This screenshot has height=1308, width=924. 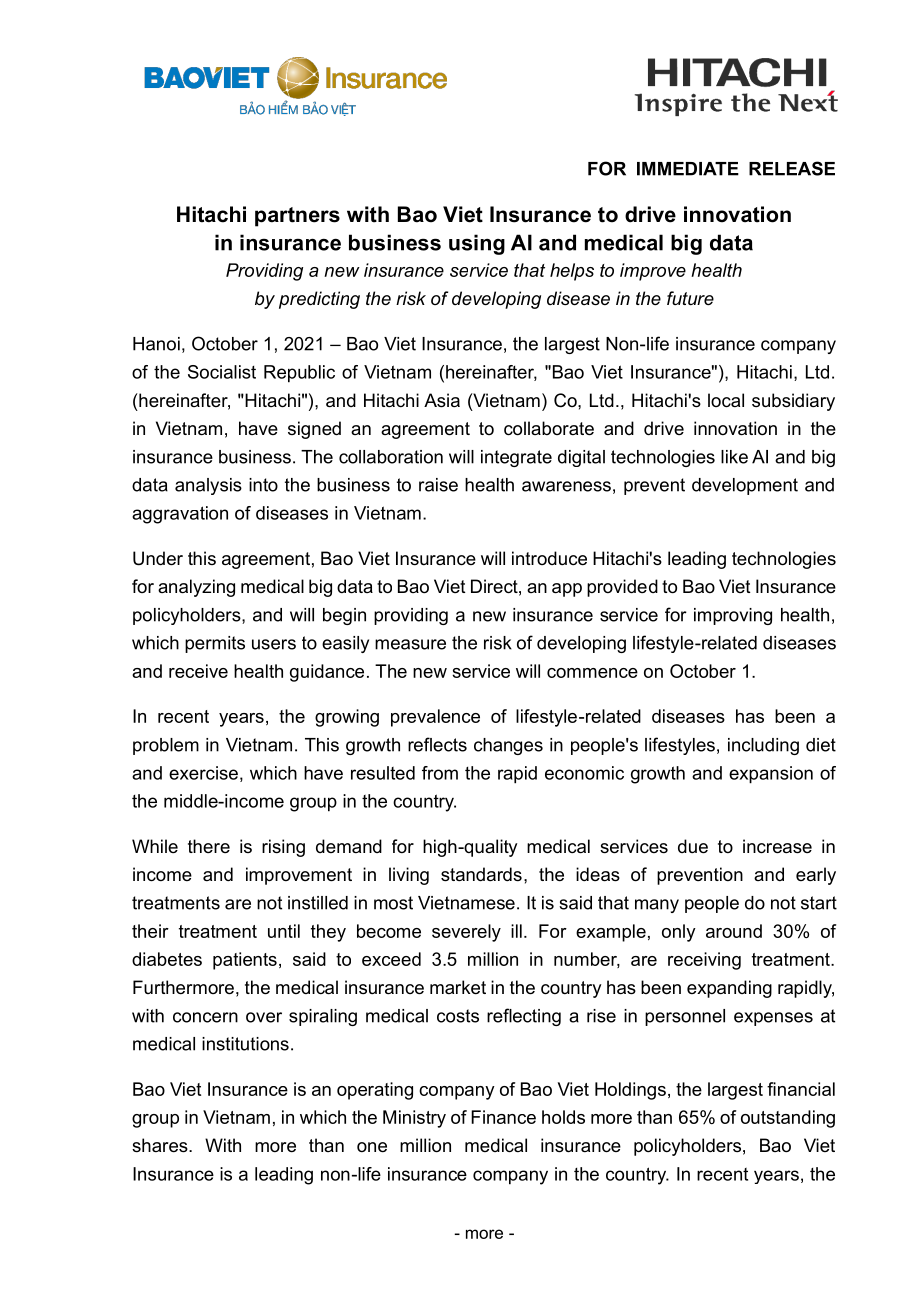 What do you see at coordinates (792, 168) in the screenshot?
I see `RELEASE` at bounding box center [792, 168].
